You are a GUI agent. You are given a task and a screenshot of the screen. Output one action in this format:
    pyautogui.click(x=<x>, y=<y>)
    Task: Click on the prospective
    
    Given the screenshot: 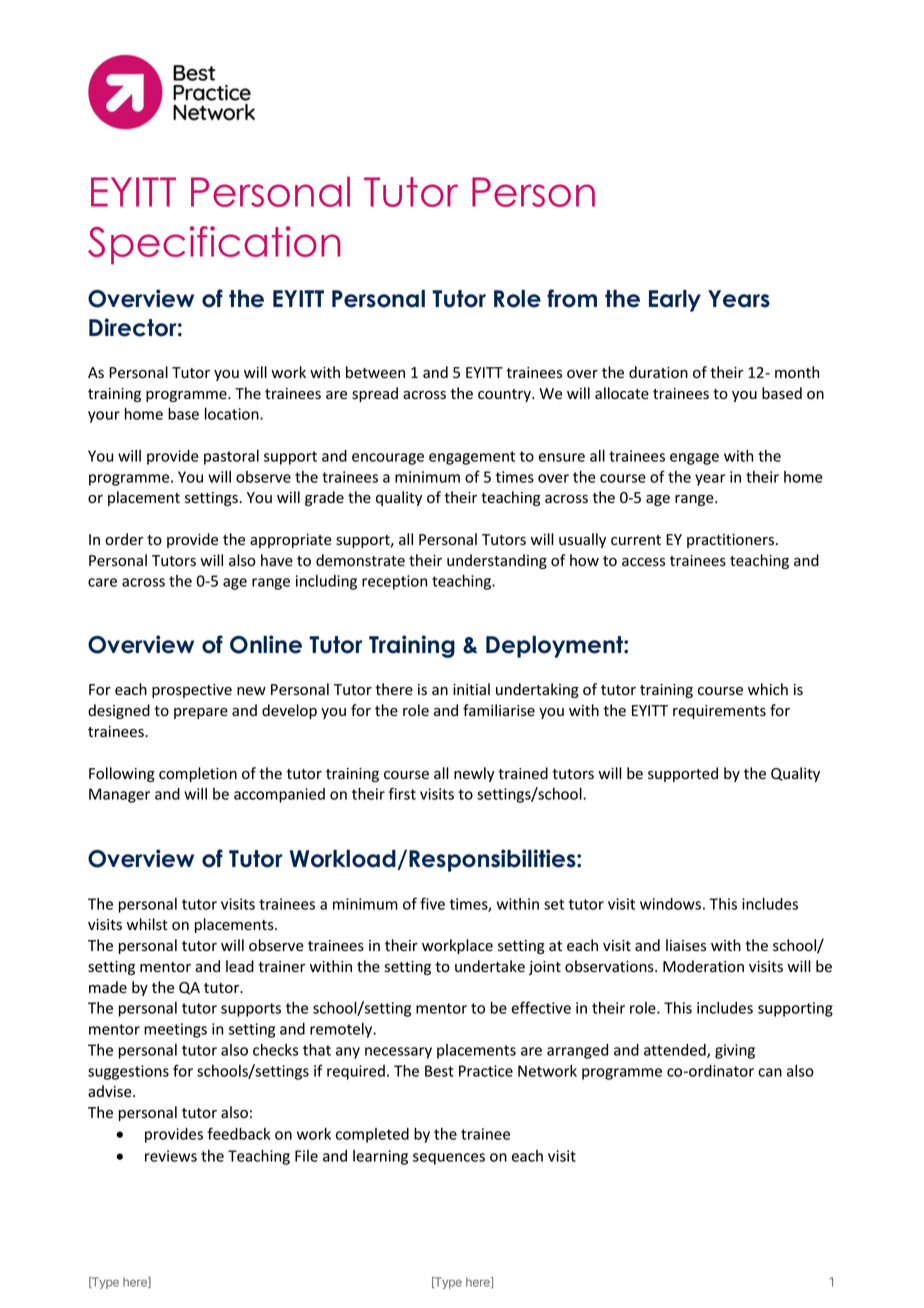 What is the action you would take?
    pyautogui.click(x=192, y=691)
